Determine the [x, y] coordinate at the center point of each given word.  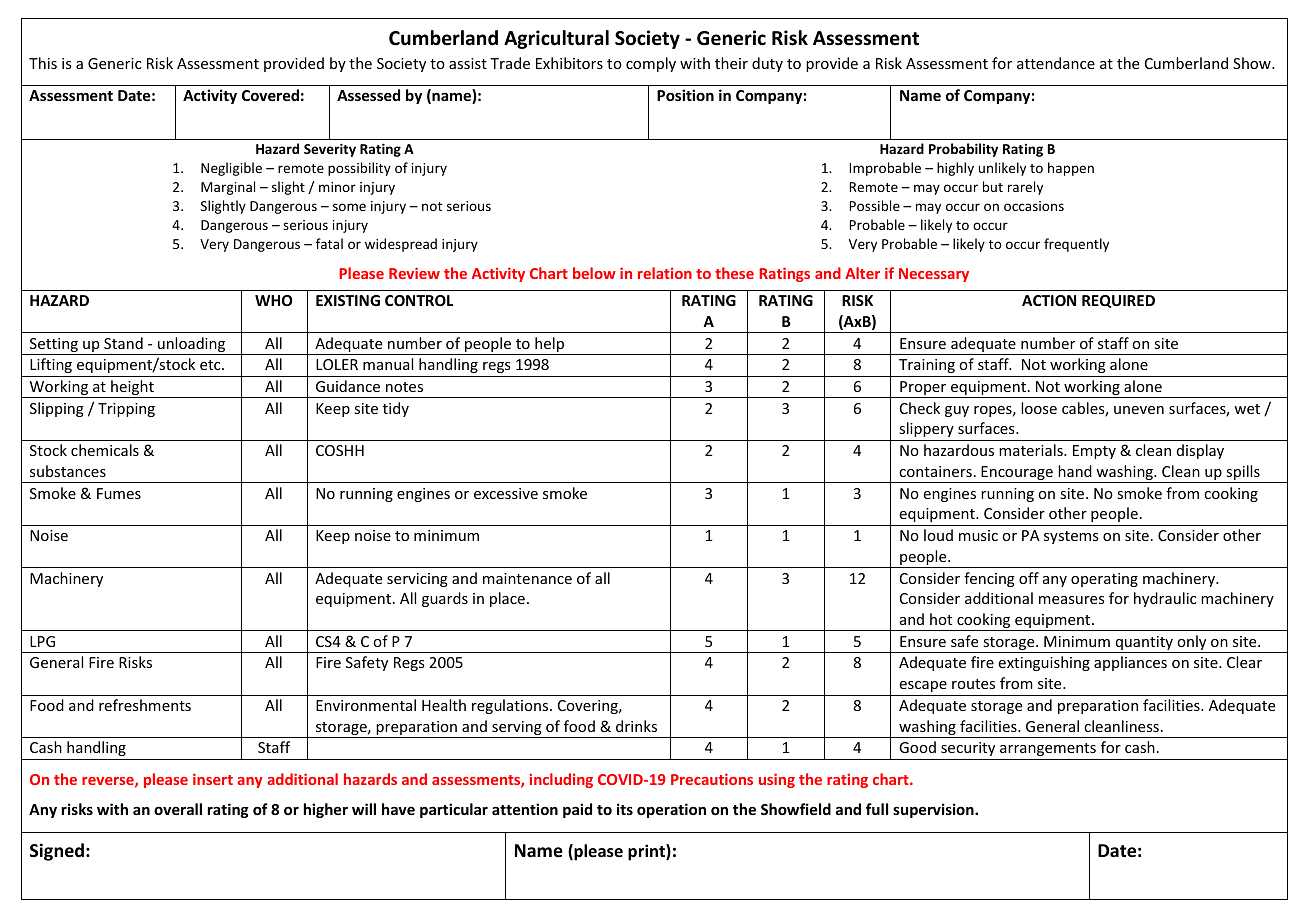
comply [651, 64]
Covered [270, 95]
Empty [1094, 452]
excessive [506, 493]
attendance [1056, 63]
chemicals [105, 450]
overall [178, 809]
